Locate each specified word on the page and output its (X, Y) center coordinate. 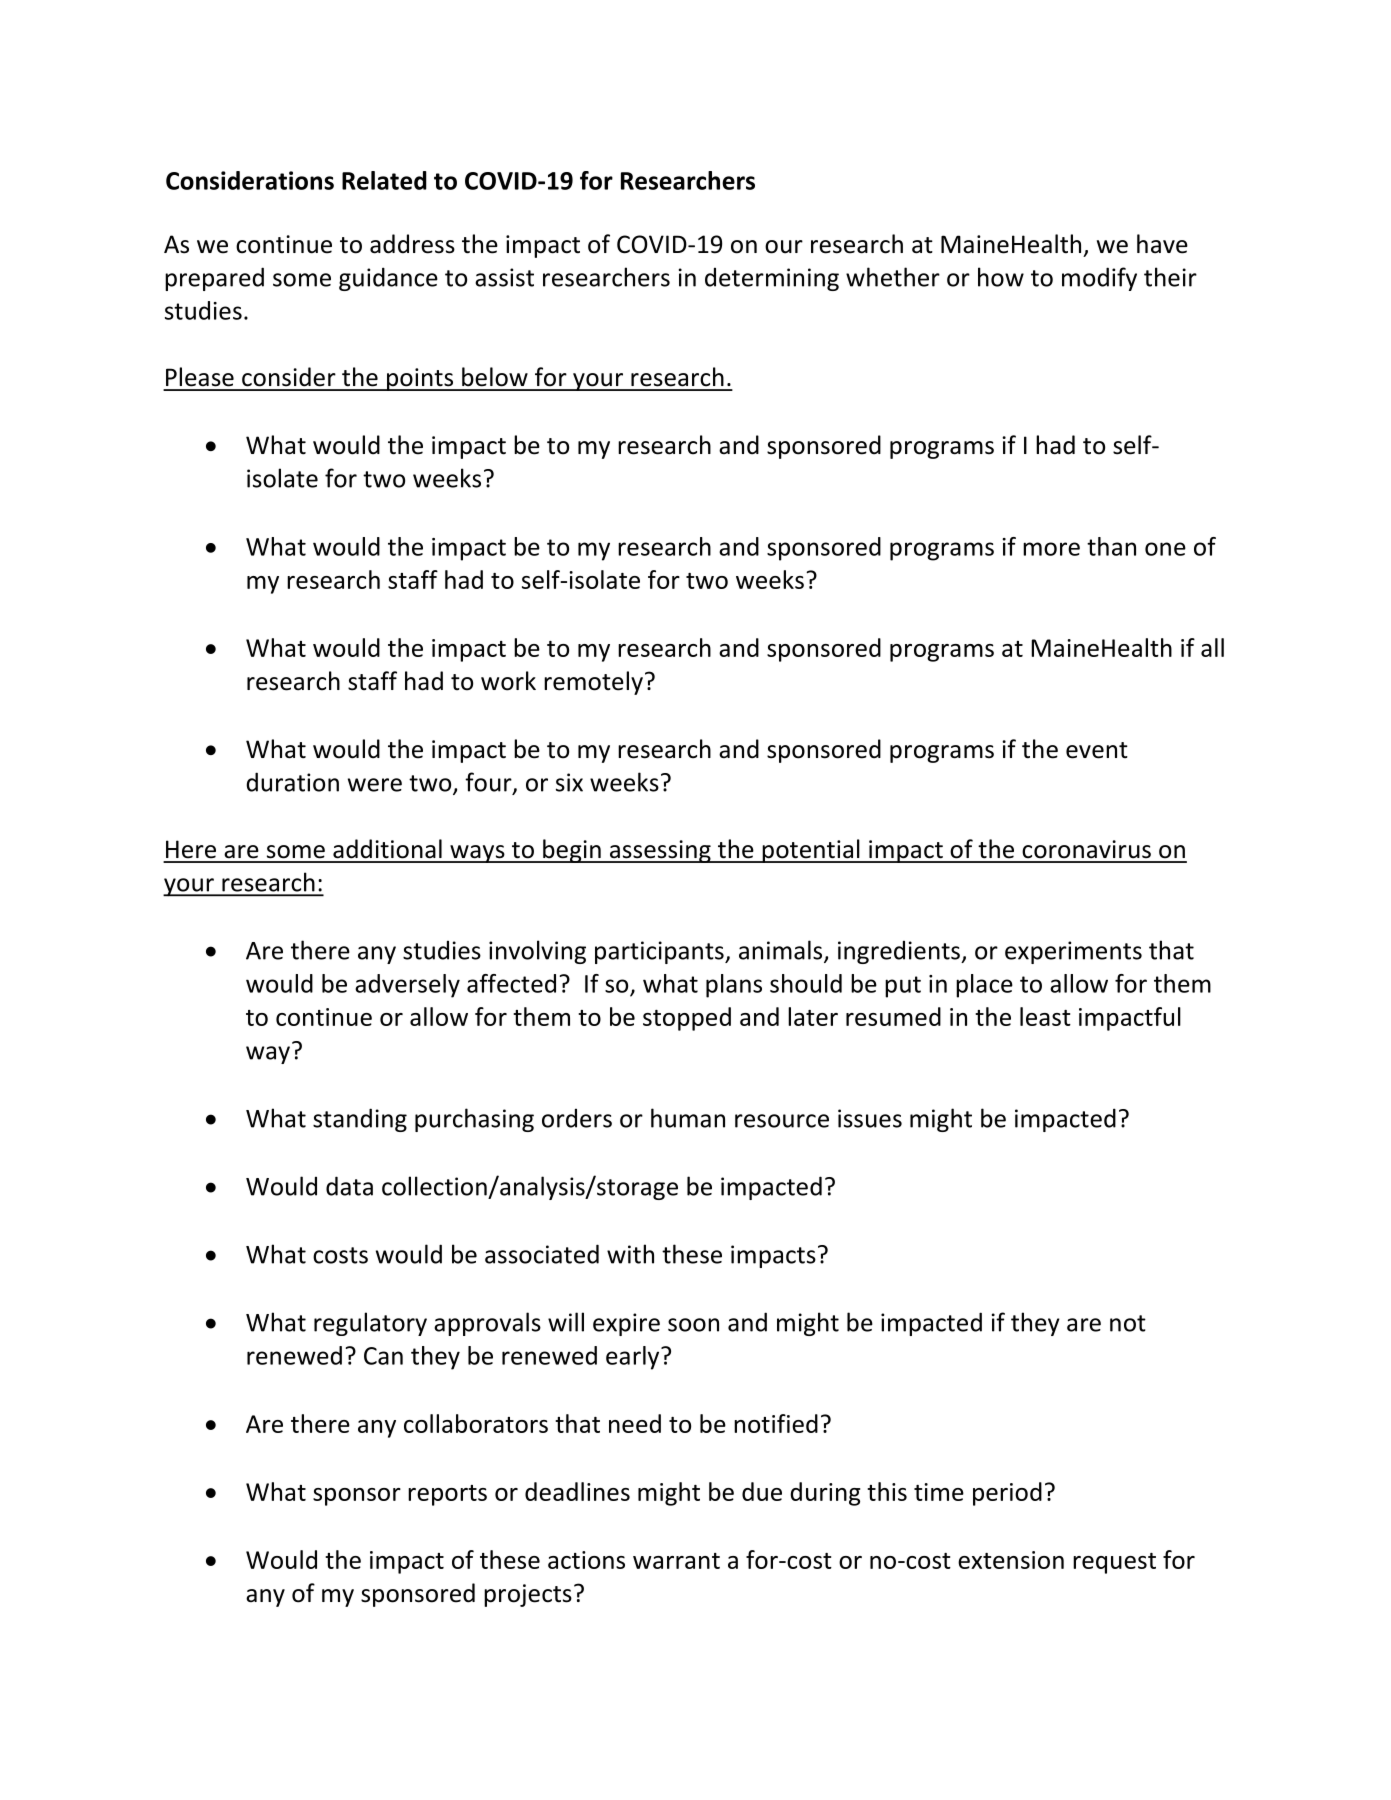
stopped (687, 1019)
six (569, 782)
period (1007, 1494)
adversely (407, 986)
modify (1099, 279)
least (1045, 1016)
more (1051, 549)
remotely (593, 683)
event (1097, 750)
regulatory (370, 1324)
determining (772, 279)
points (420, 379)
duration (292, 782)
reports (447, 1495)
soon (693, 1325)
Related (384, 180)
